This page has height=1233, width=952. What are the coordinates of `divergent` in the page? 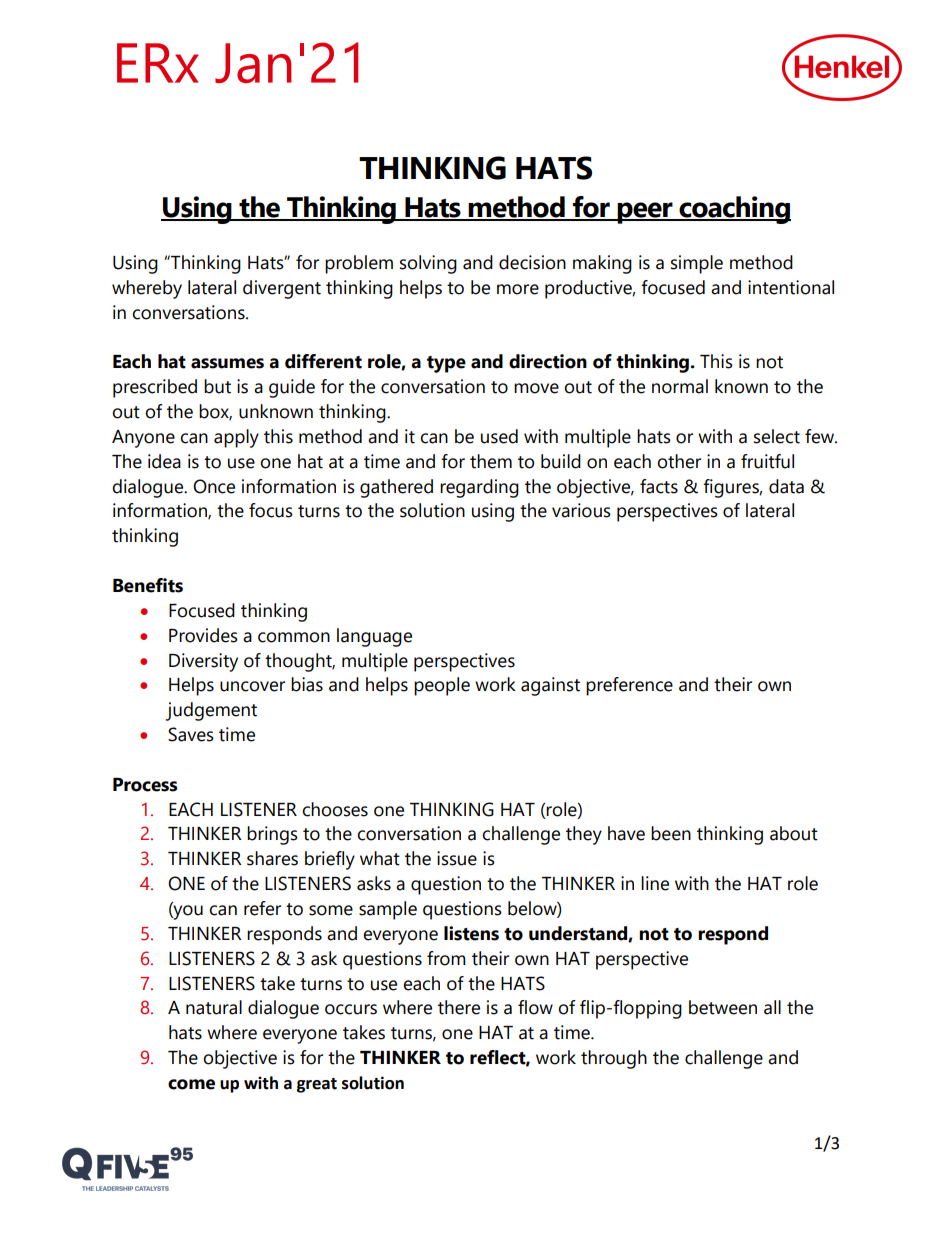 It's located at (282, 289).
